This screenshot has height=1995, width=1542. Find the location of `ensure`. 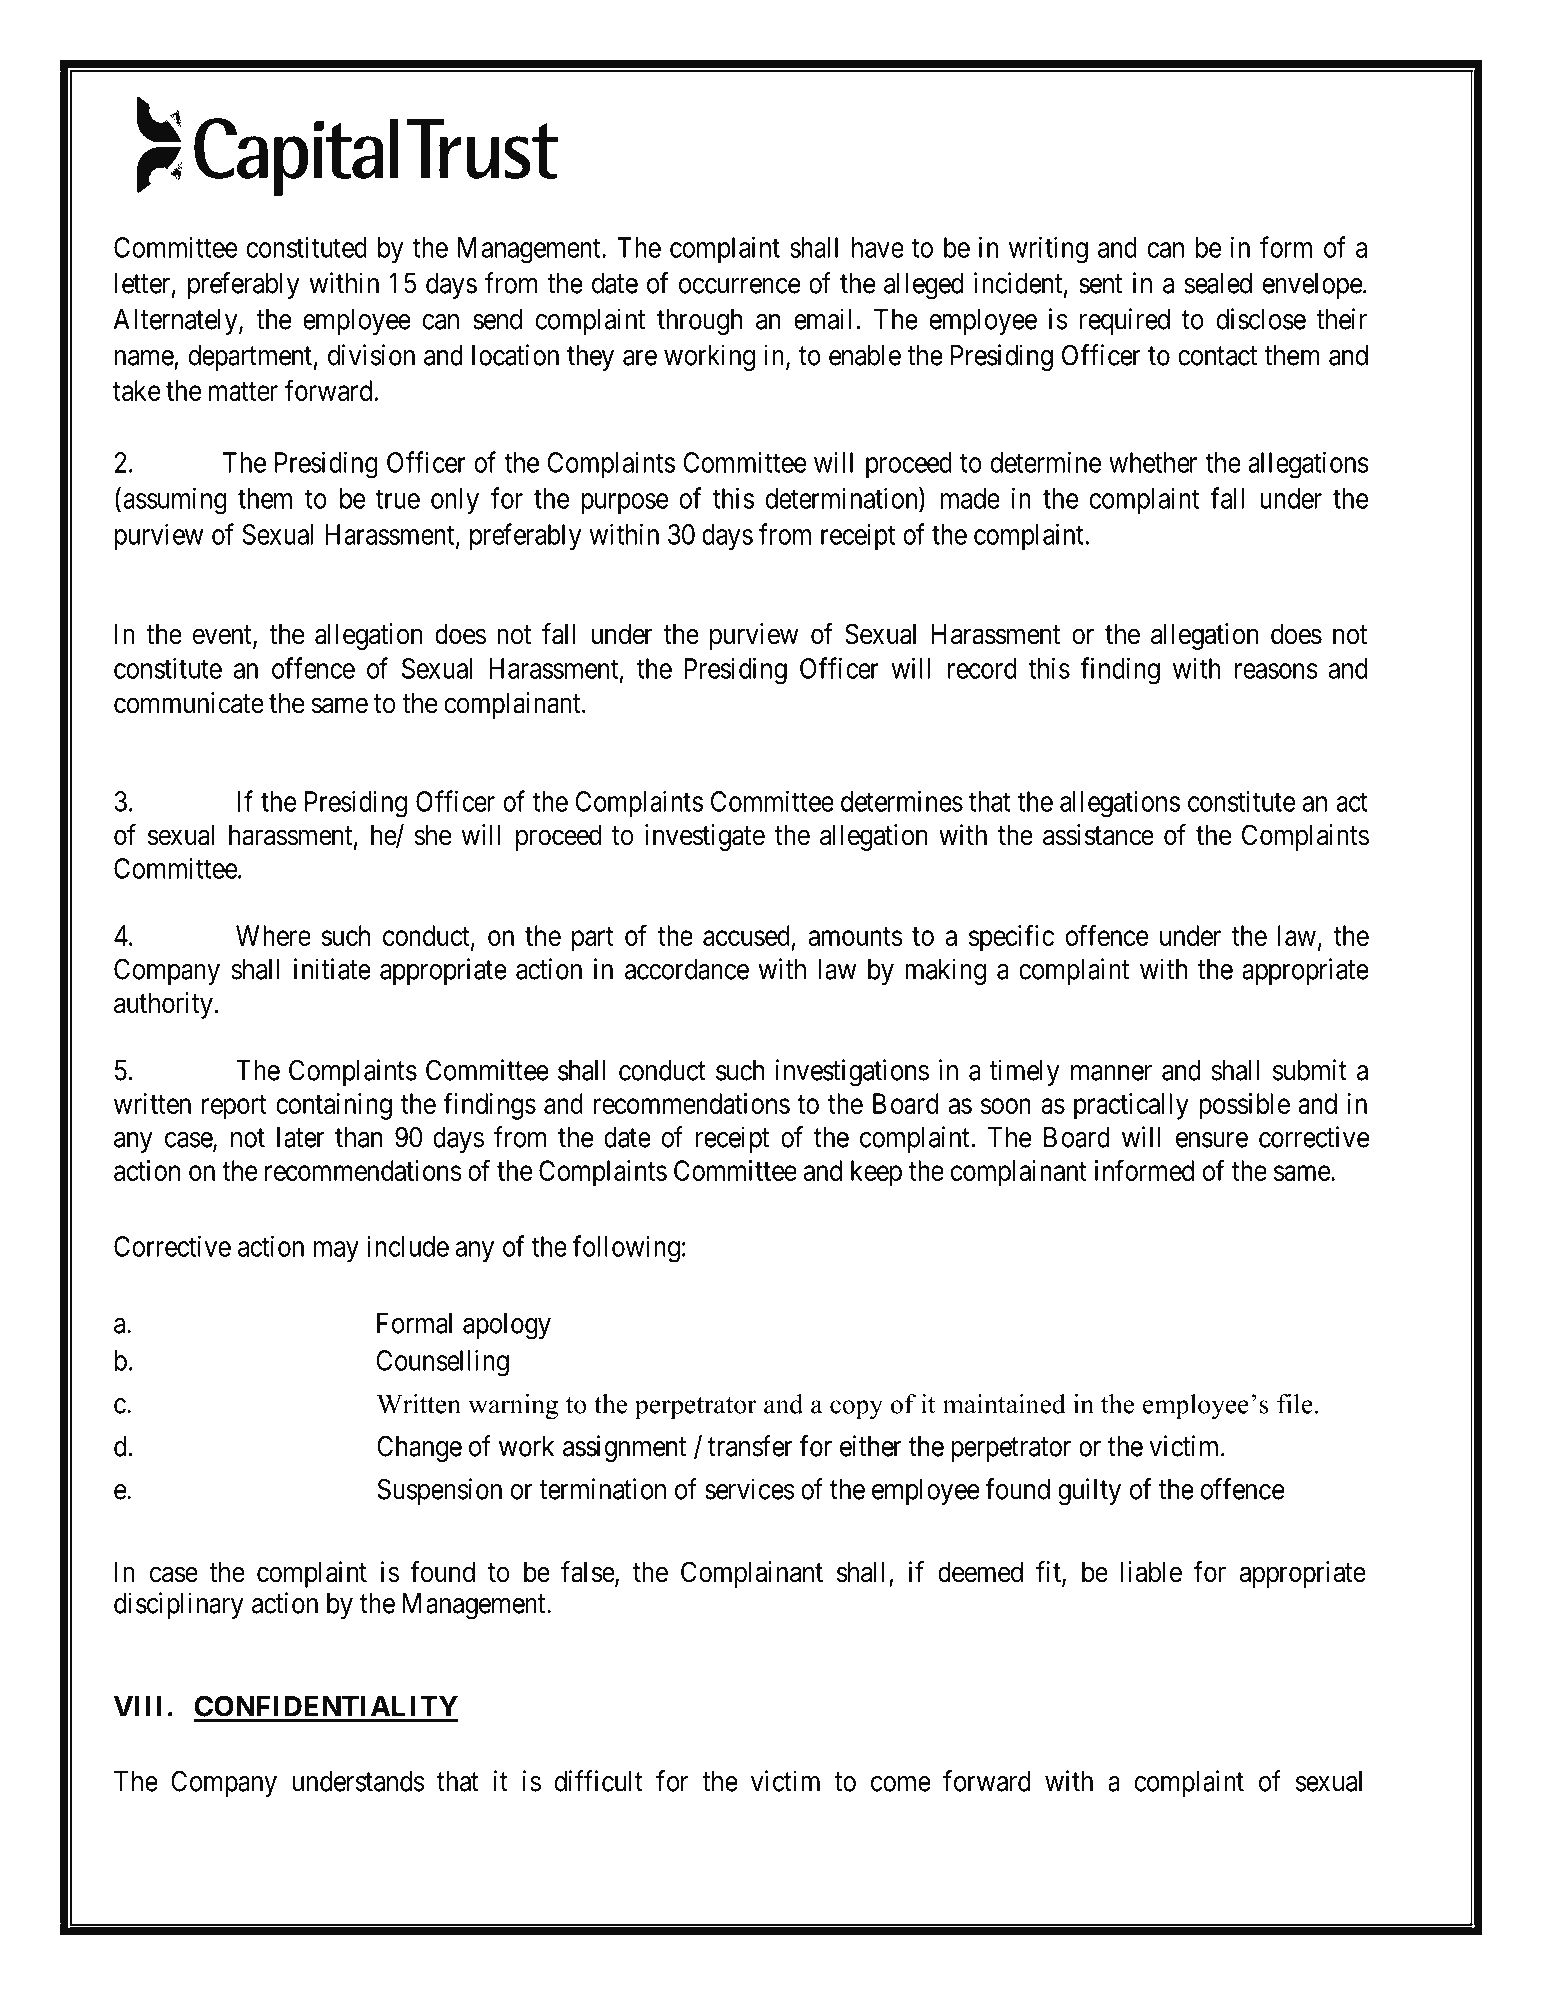

ensure is located at coordinates (1212, 1140).
